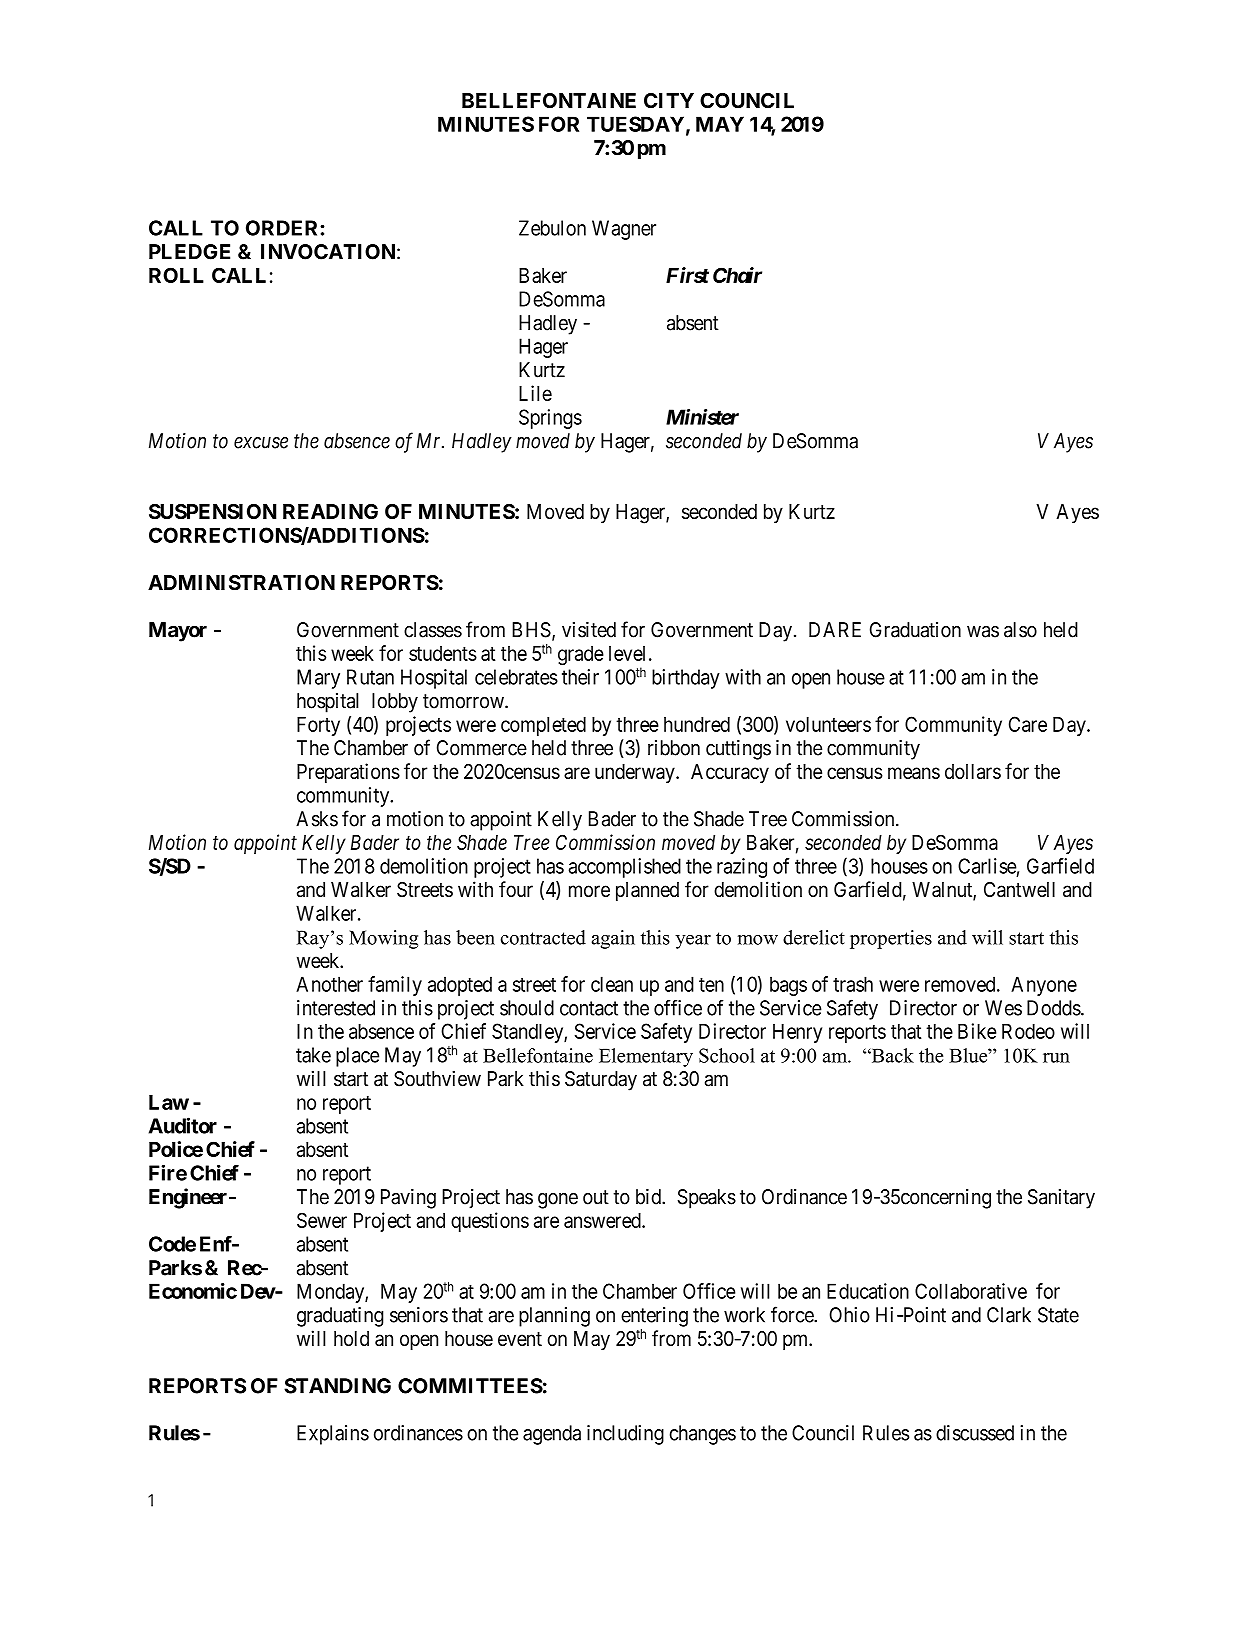 This document has height=1627, width=1258. Describe the element at coordinates (737, 275) in the document. I see `Chair` at that location.
